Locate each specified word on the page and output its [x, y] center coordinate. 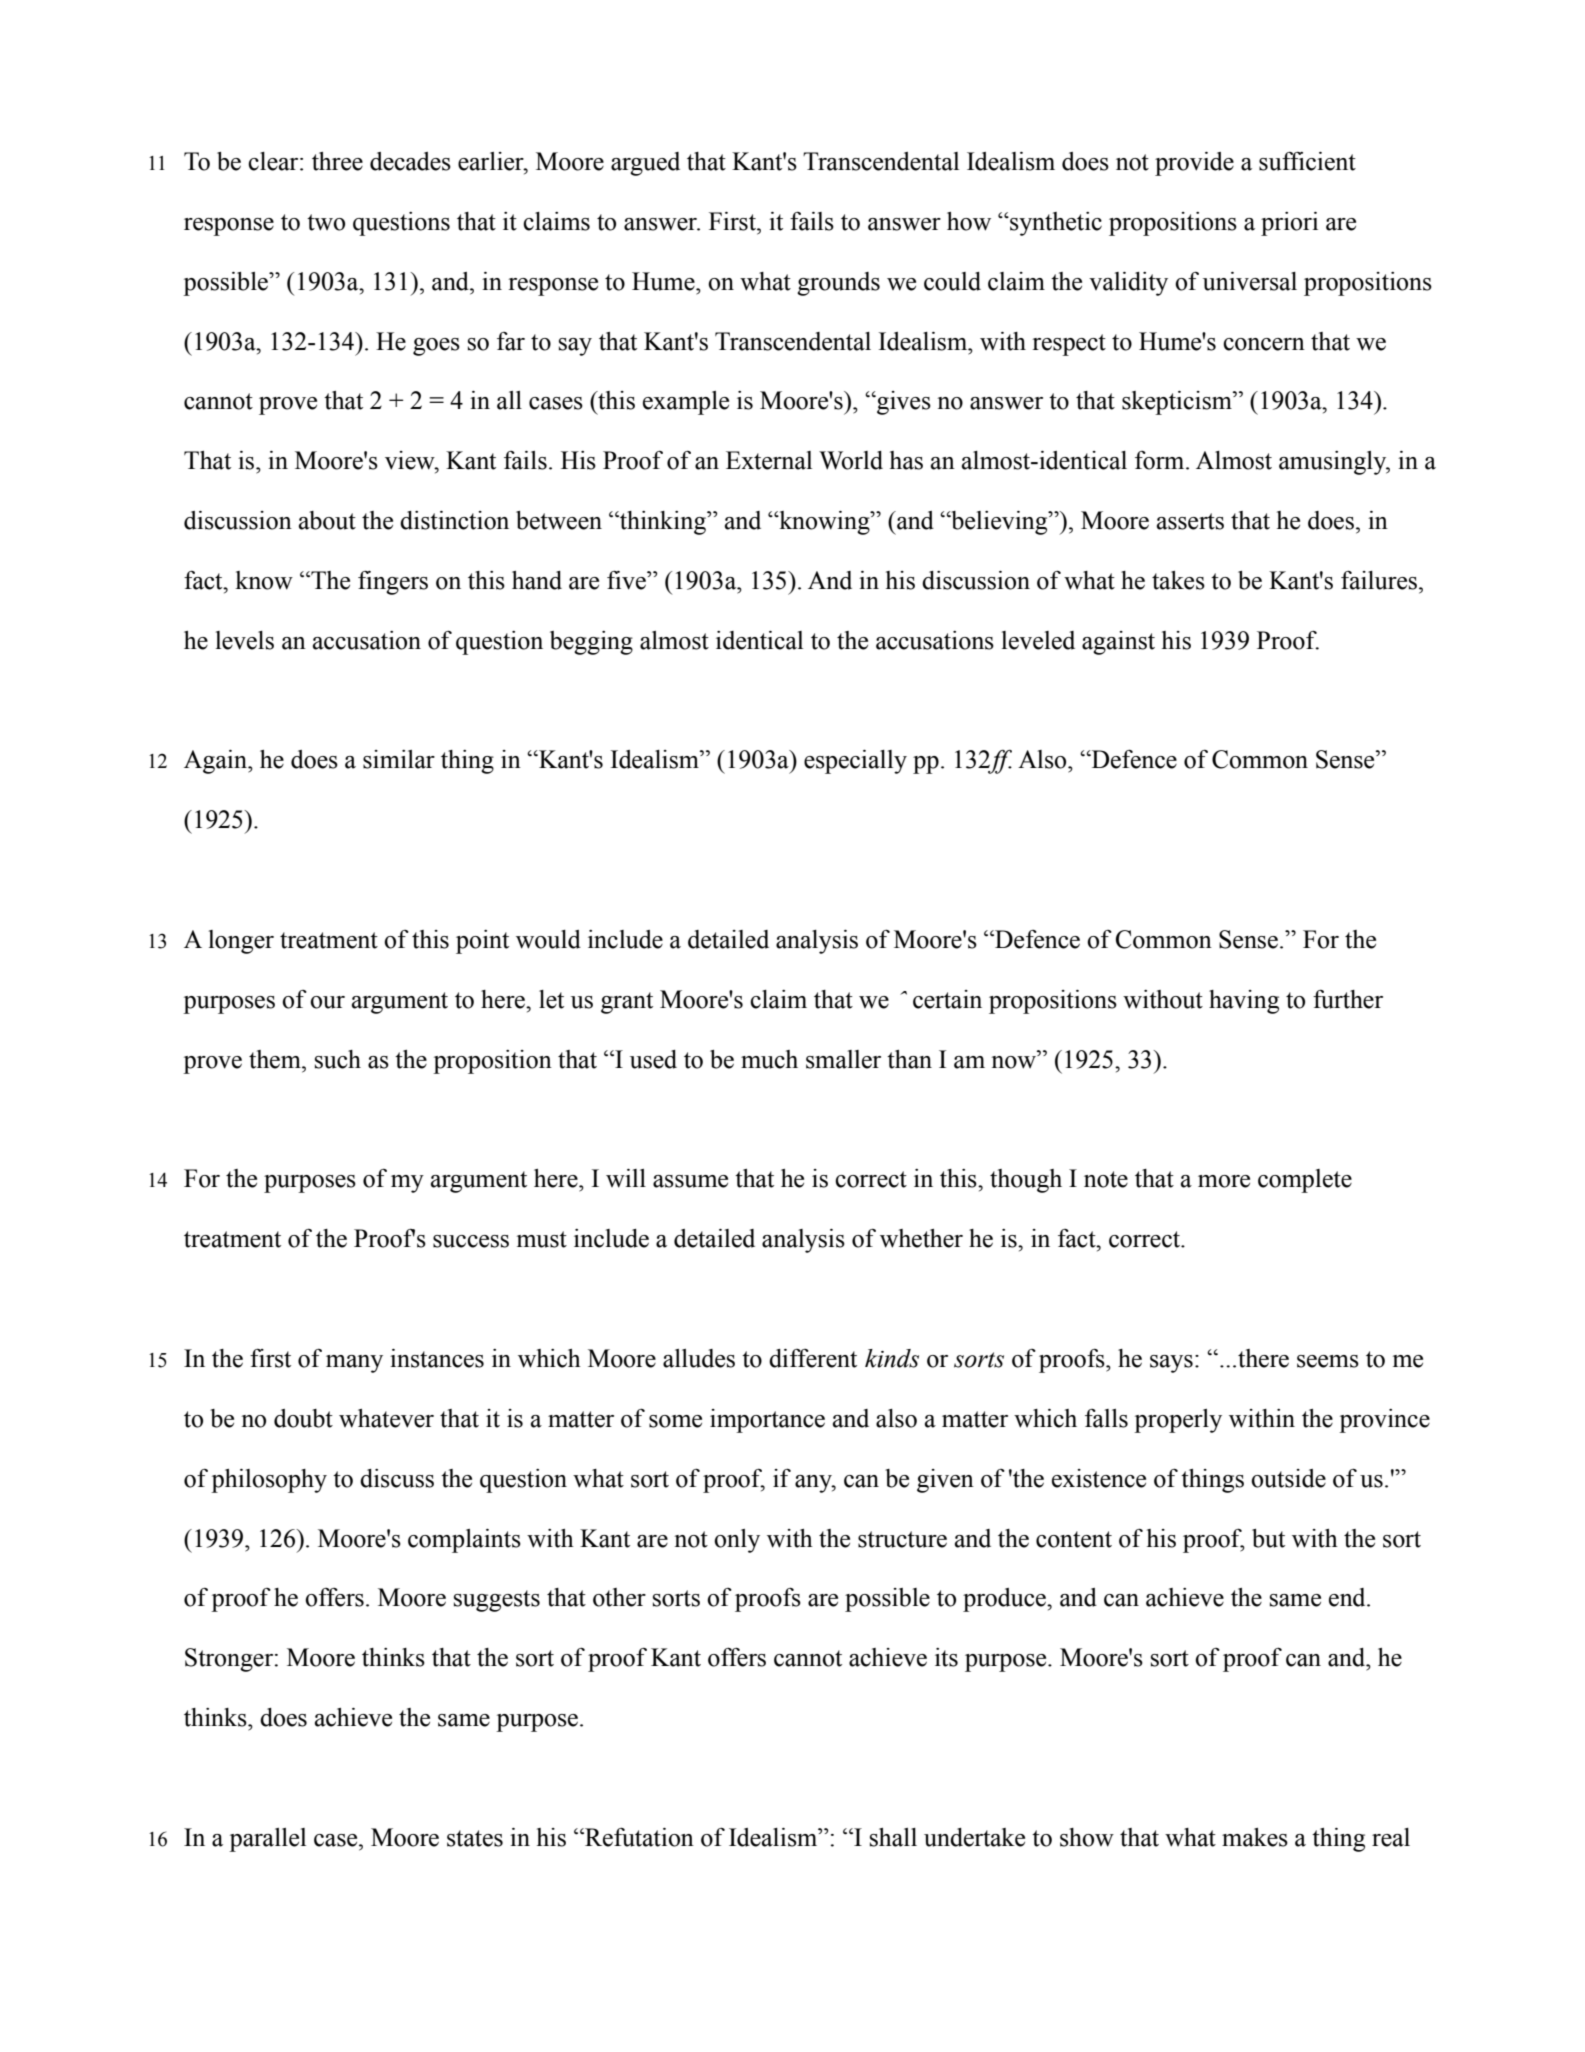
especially [855, 762]
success [471, 1241]
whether [921, 1238]
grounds [838, 284]
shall [893, 1837]
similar [399, 759]
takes [1178, 580]
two [326, 222]
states [475, 1838]
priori [1289, 224]
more [1224, 1181]
